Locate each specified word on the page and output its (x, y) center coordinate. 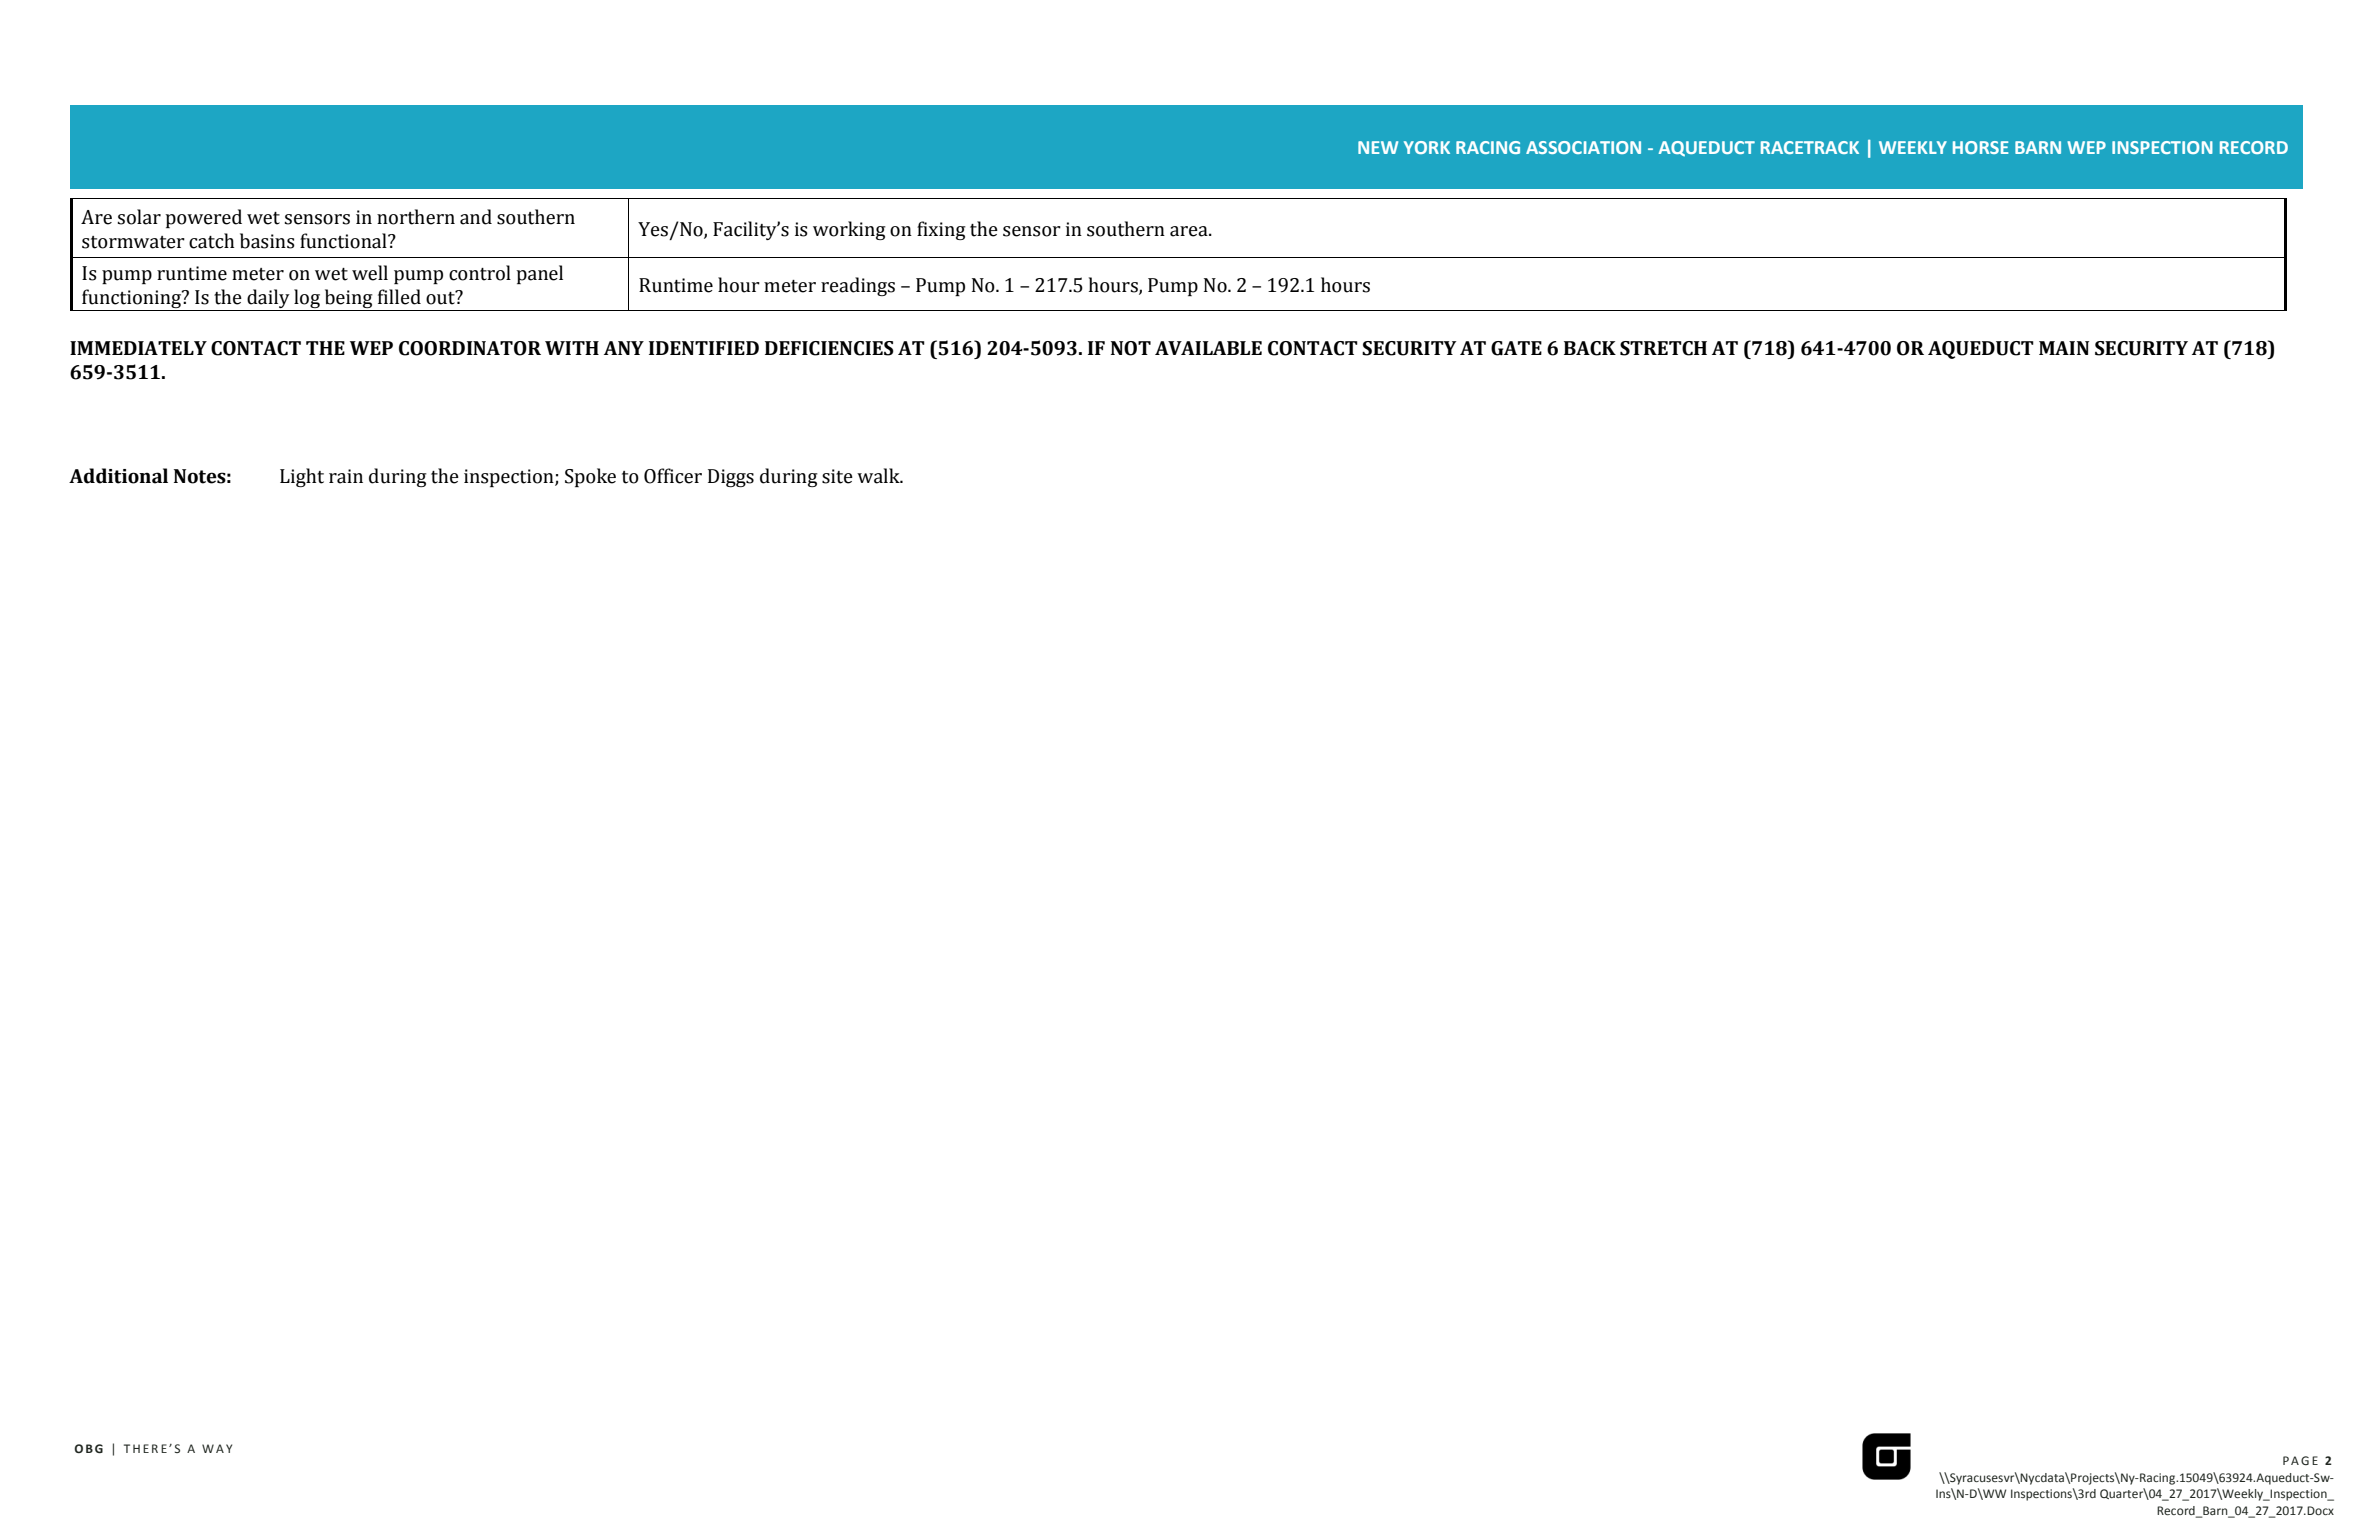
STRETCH (1663, 348)
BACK (1590, 348)
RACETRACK (1810, 147)
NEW (1378, 147)
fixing (941, 230)
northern (416, 217)
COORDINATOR (470, 348)
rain (346, 476)
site (837, 476)
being (348, 300)
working (849, 230)
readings (858, 286)
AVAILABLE (1208, 348)
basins (267, 241)
